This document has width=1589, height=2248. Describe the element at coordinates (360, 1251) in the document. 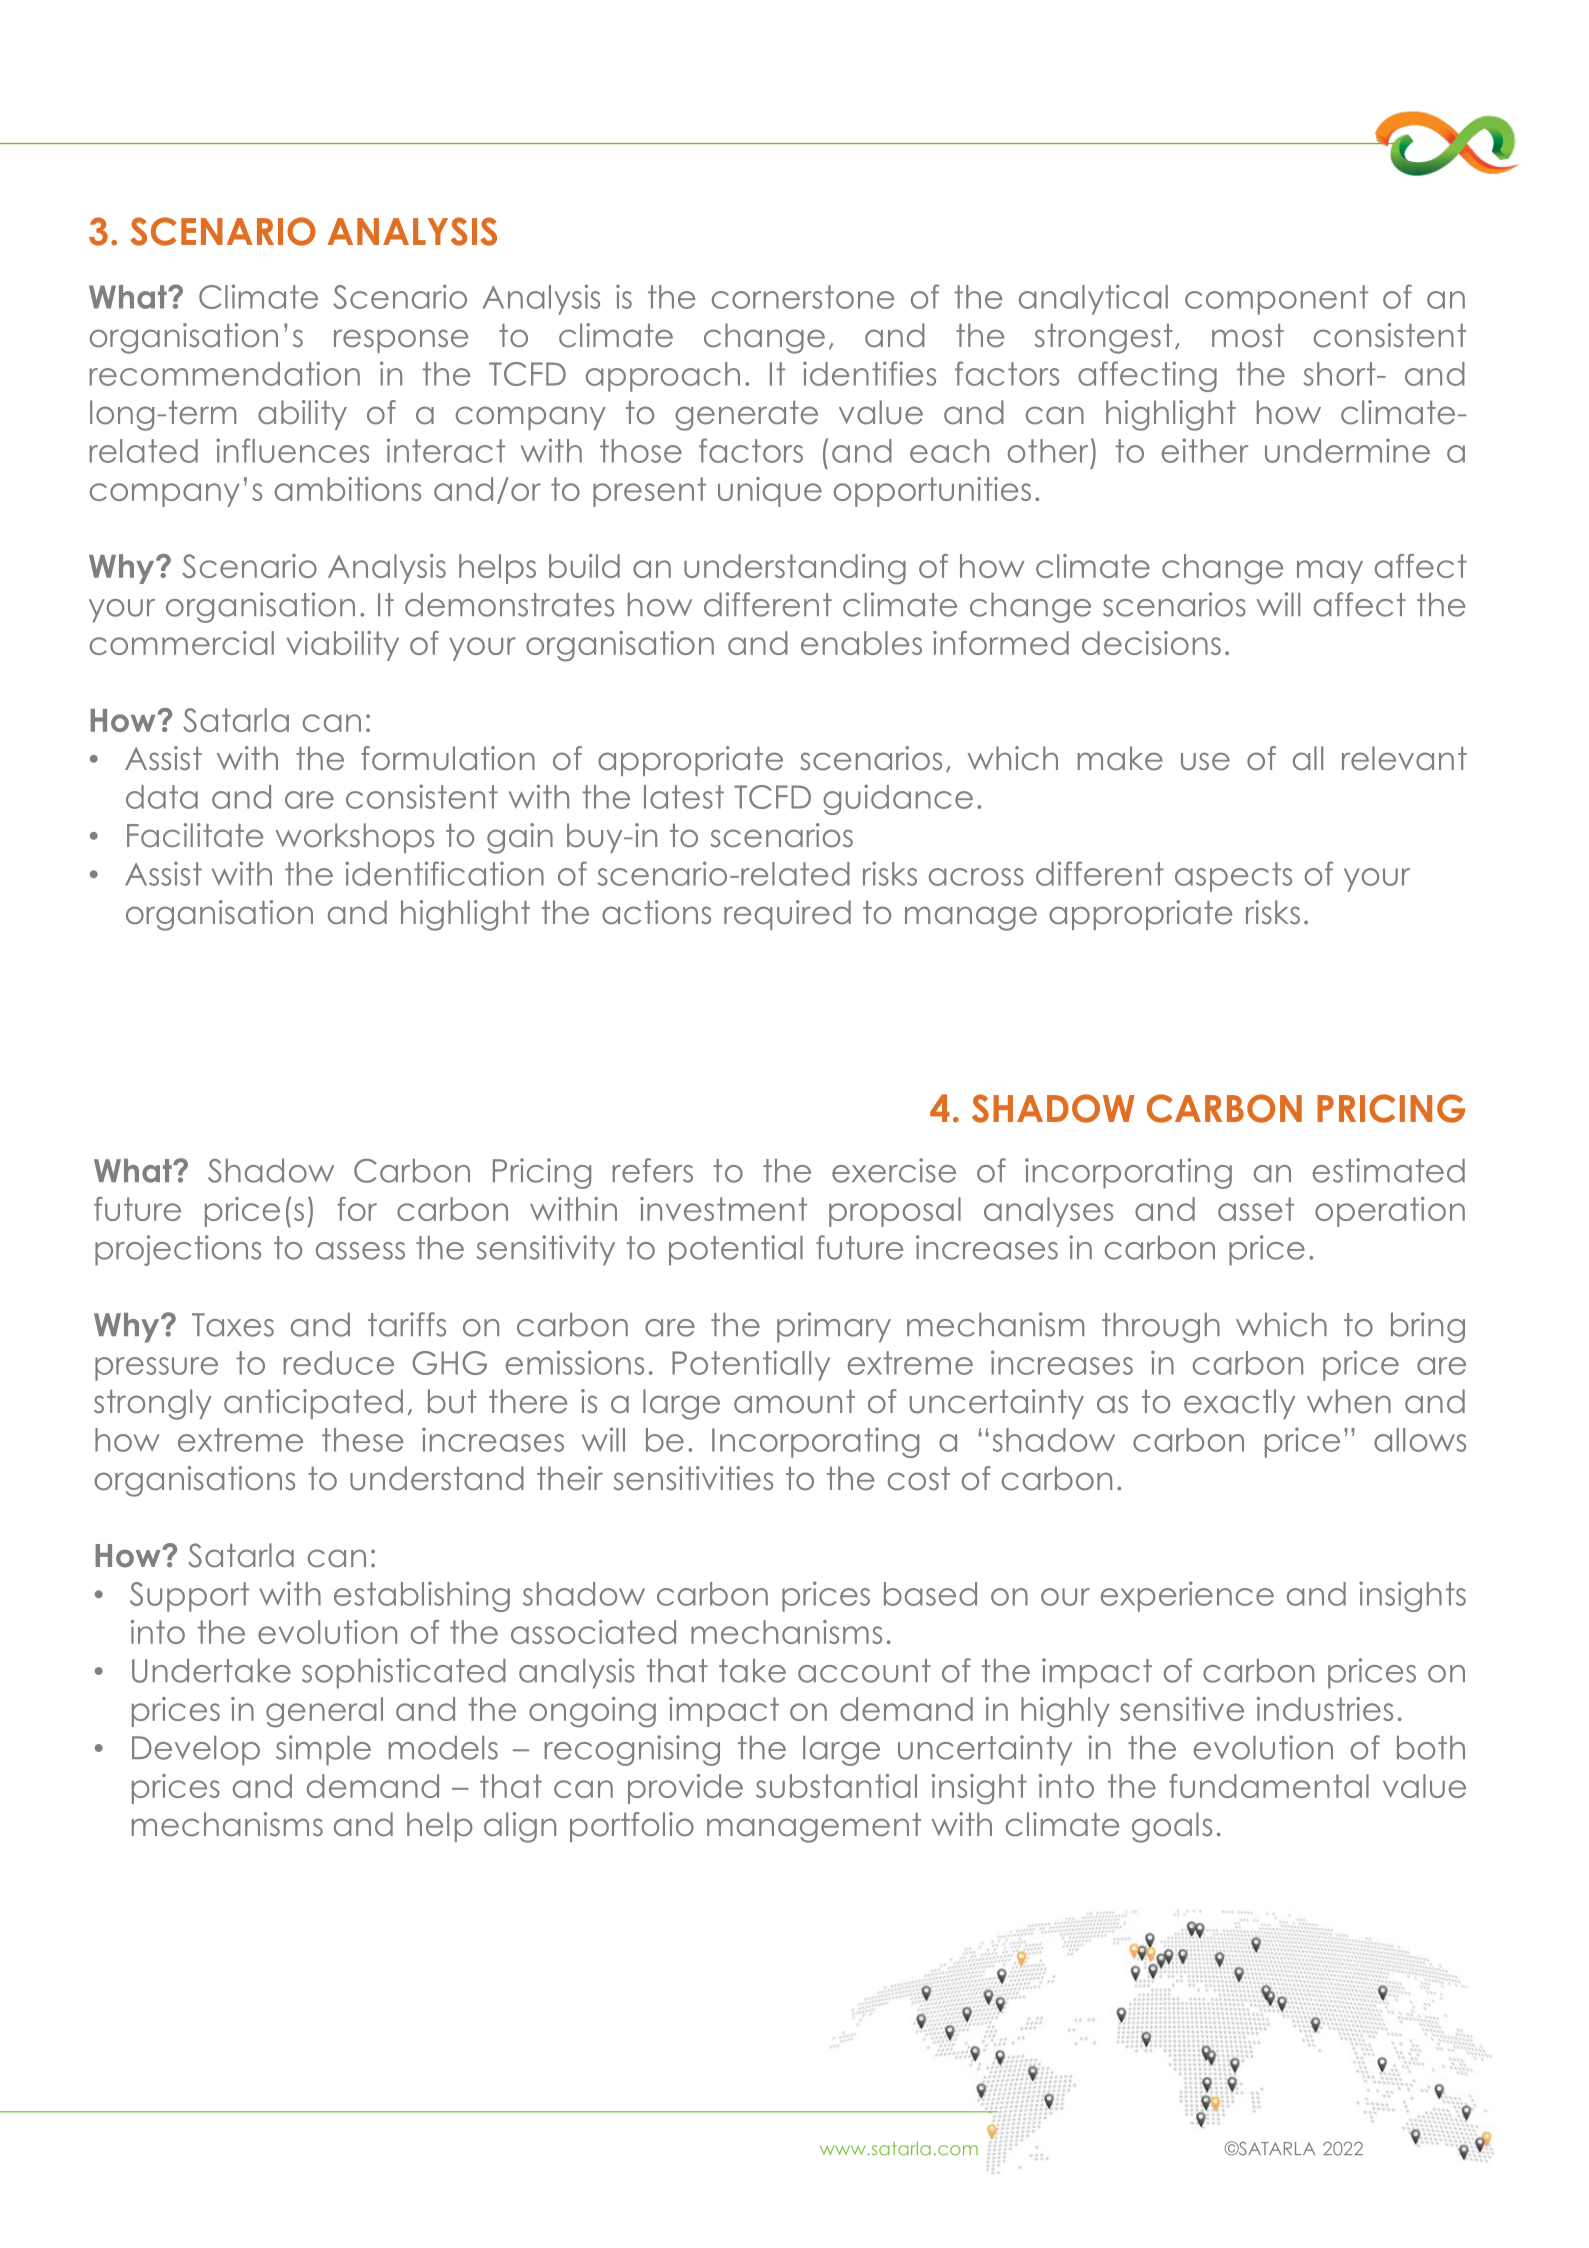

I see `assess` at that location.
